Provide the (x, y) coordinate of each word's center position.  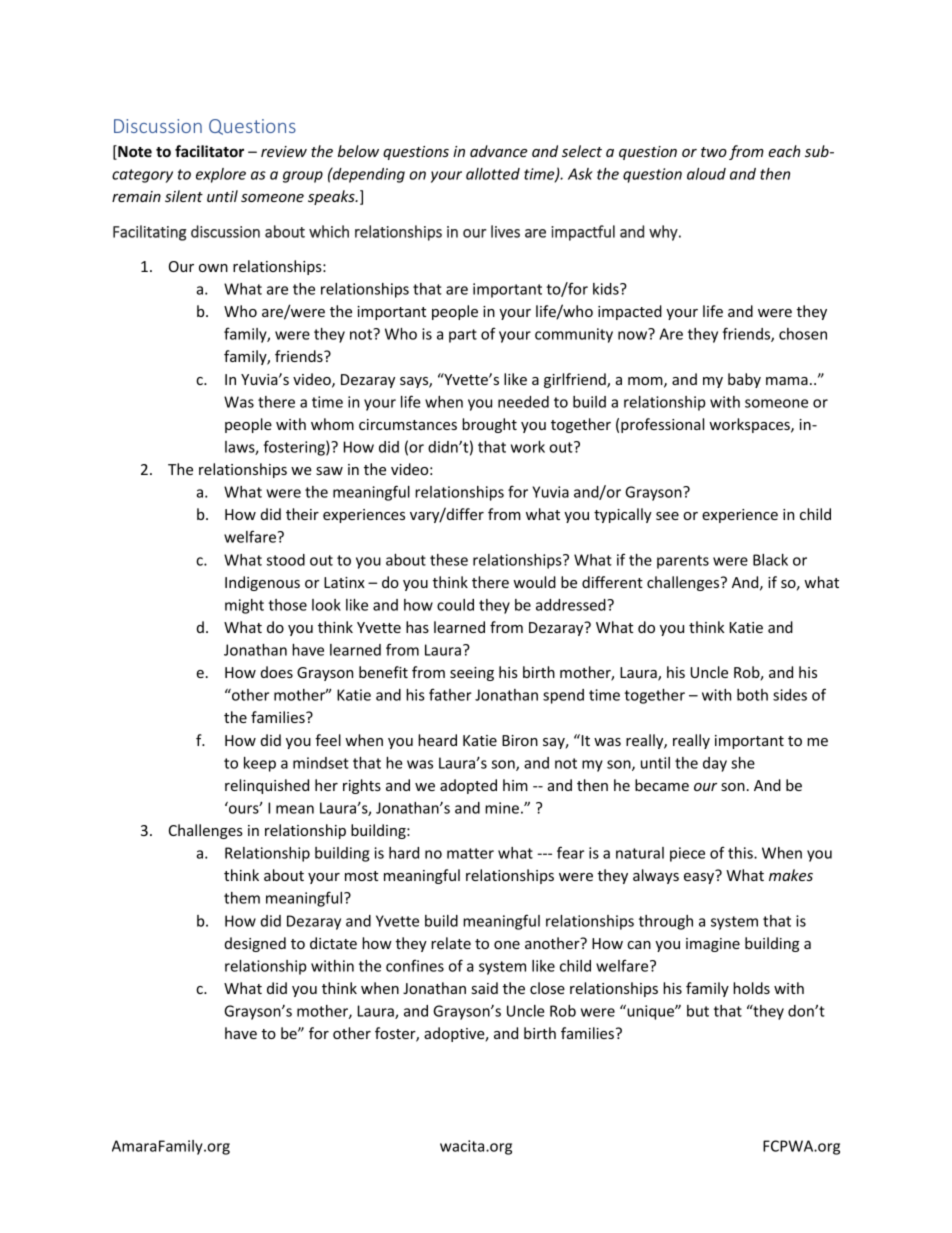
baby (744, 380)
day (715, 764)
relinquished (267, 786)
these (449, 560)
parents (683, 562)
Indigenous (262, 583)
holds (751, 988)
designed (255, 944)
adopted (468, 786)
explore (221, 175)
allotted (493, 174)
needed (523, 402)
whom (332, 424)
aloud (706, 174)
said (485, 988)
